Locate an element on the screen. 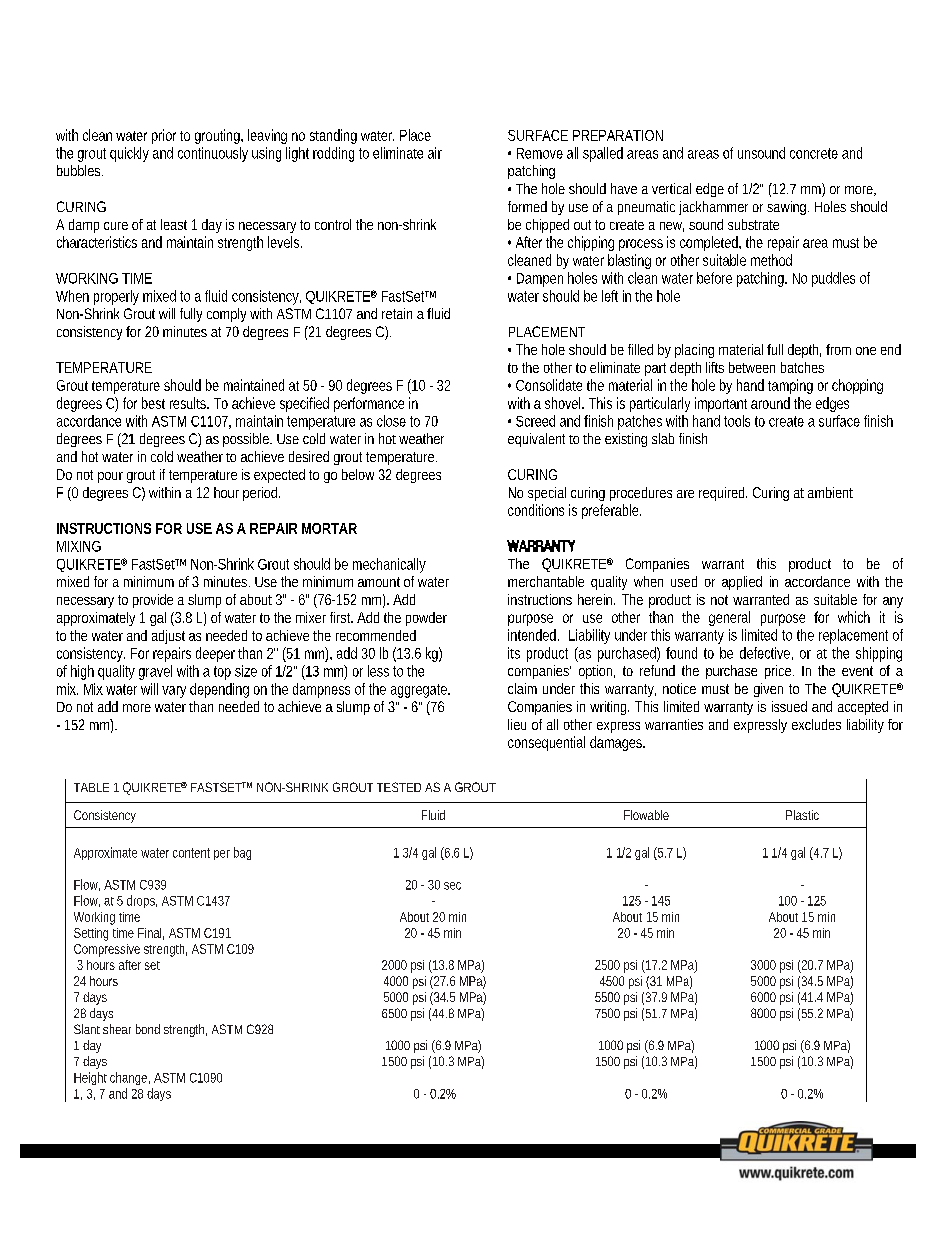 This screenshot has height=1233, width=952. provide is located at coordinates (153, 601).
